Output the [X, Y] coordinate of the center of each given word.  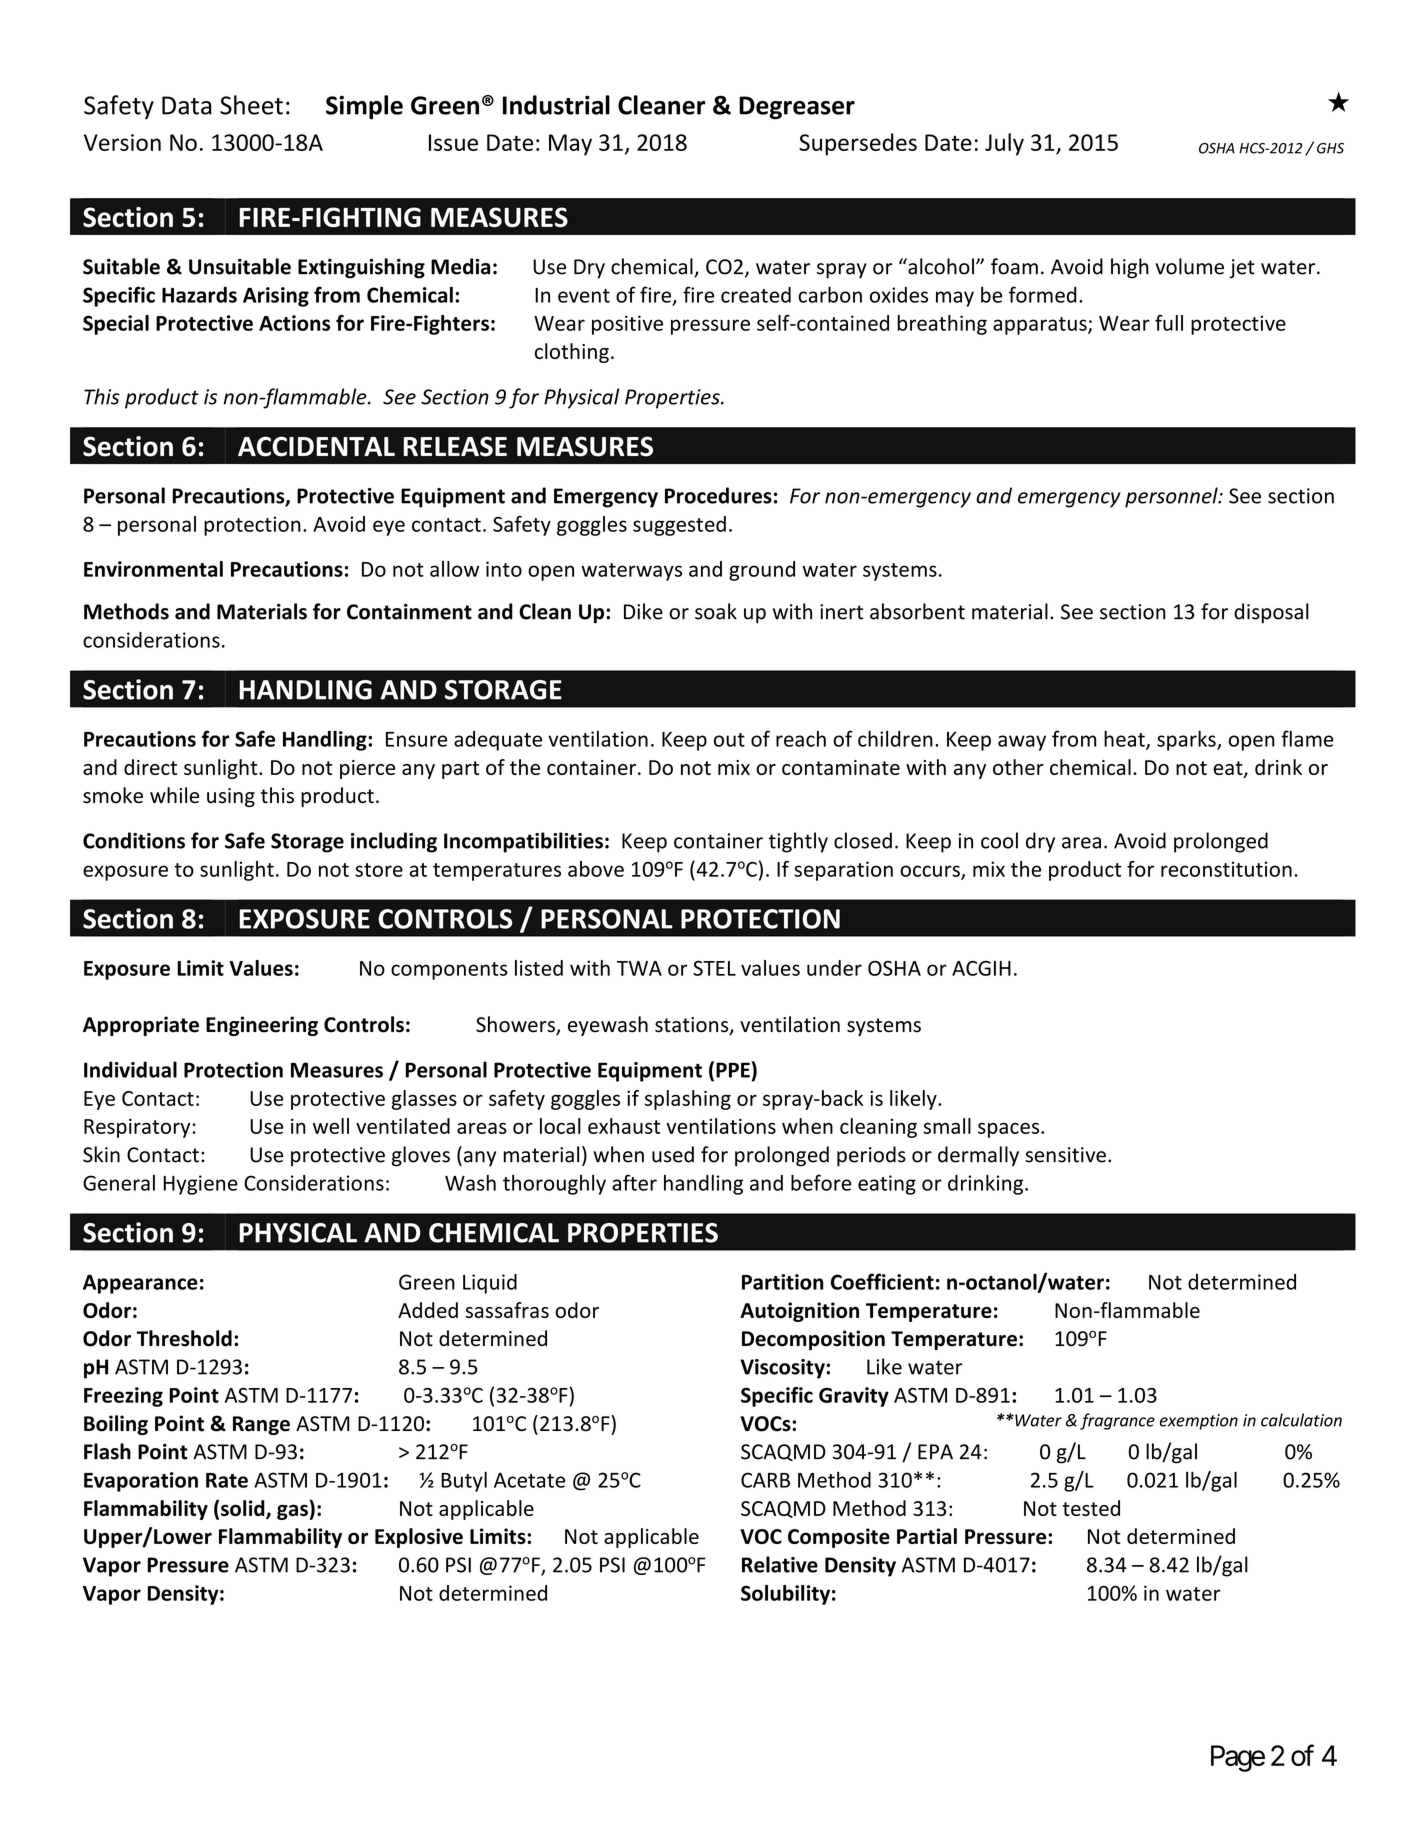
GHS [1330, 148]
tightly [798, 842]
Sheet [251, 105]
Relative [780, 1564]
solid [244, 1509]
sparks [1187, 740]
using [231, 797]
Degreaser [797, 108]
